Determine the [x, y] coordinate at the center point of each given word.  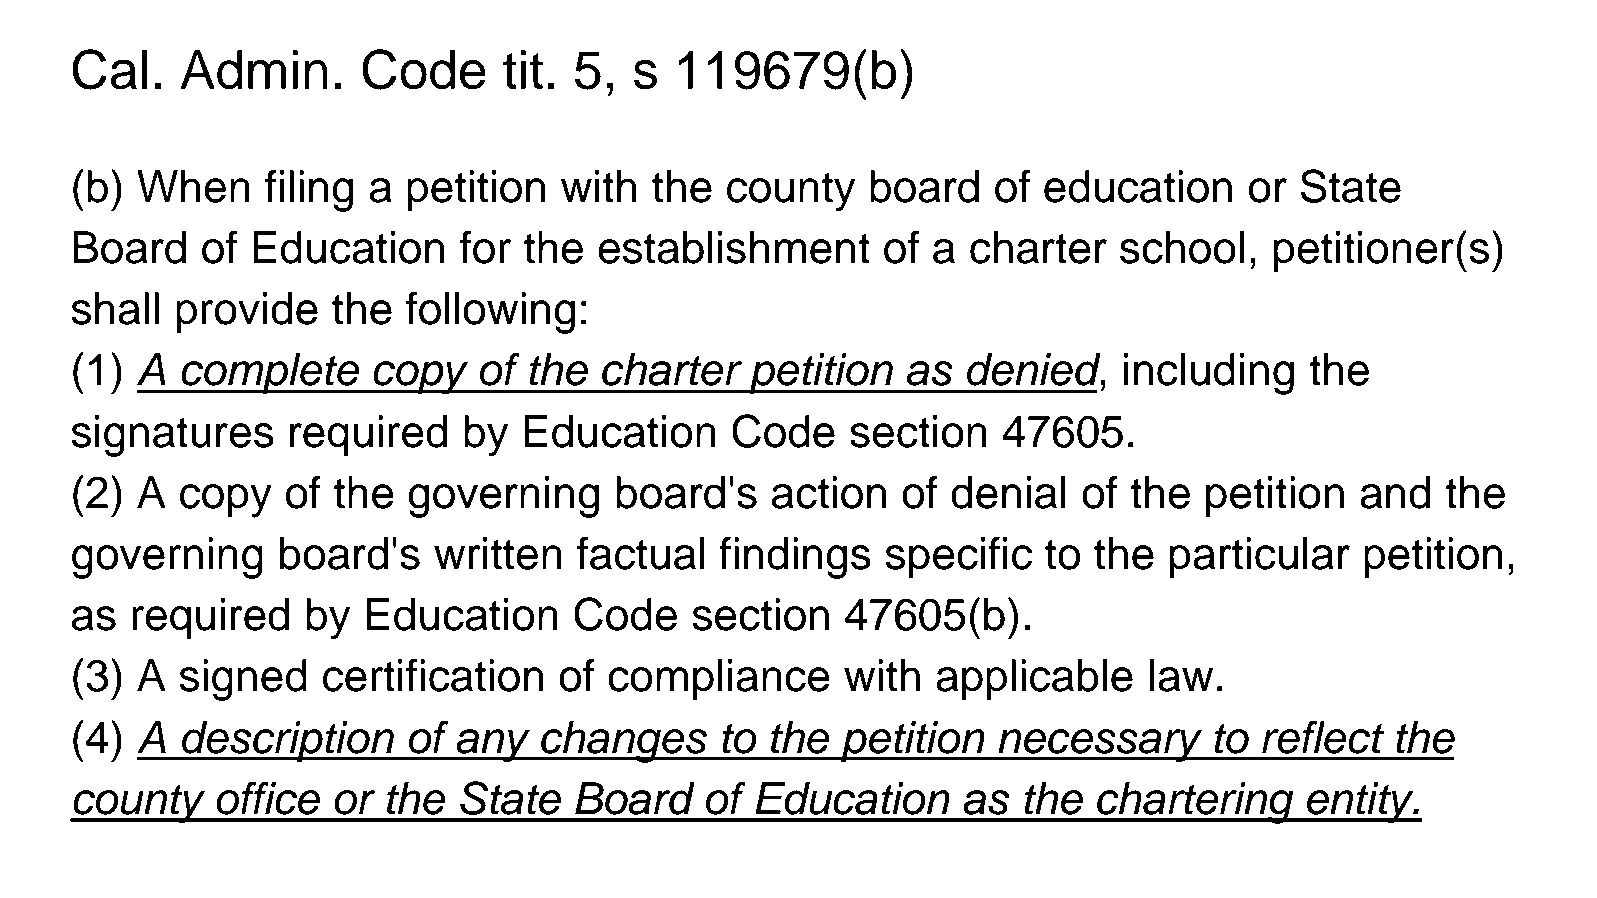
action [829, 492]
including [1209, 374]
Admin [254, 70]
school [1182, 247]
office [268, 798]
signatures [172, 436]
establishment [734, 247]
